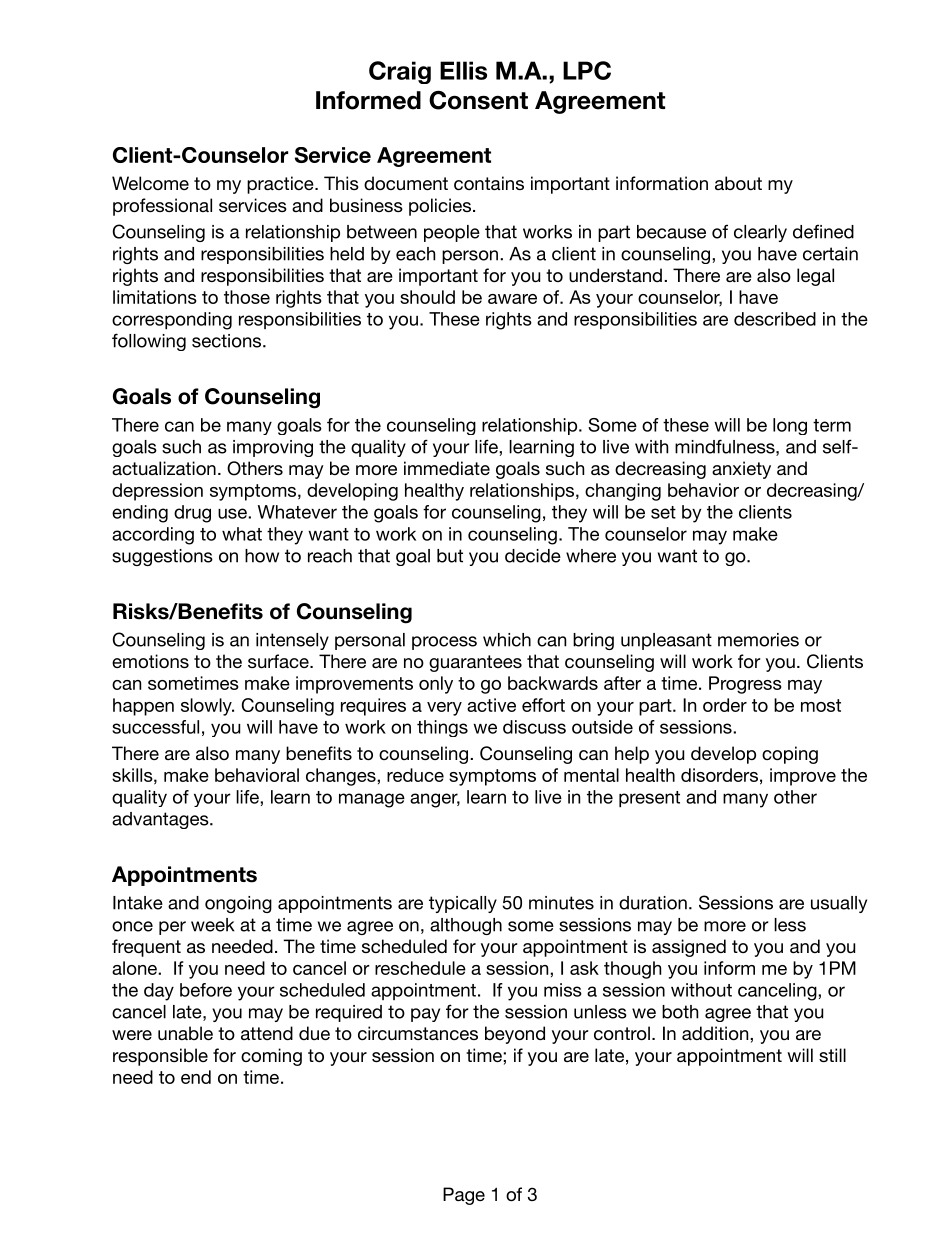 This page has width=952, height=1233. What do you see at coordinates (839, 904) in the page?
I see `usually` at bounding box center [839, 904].
